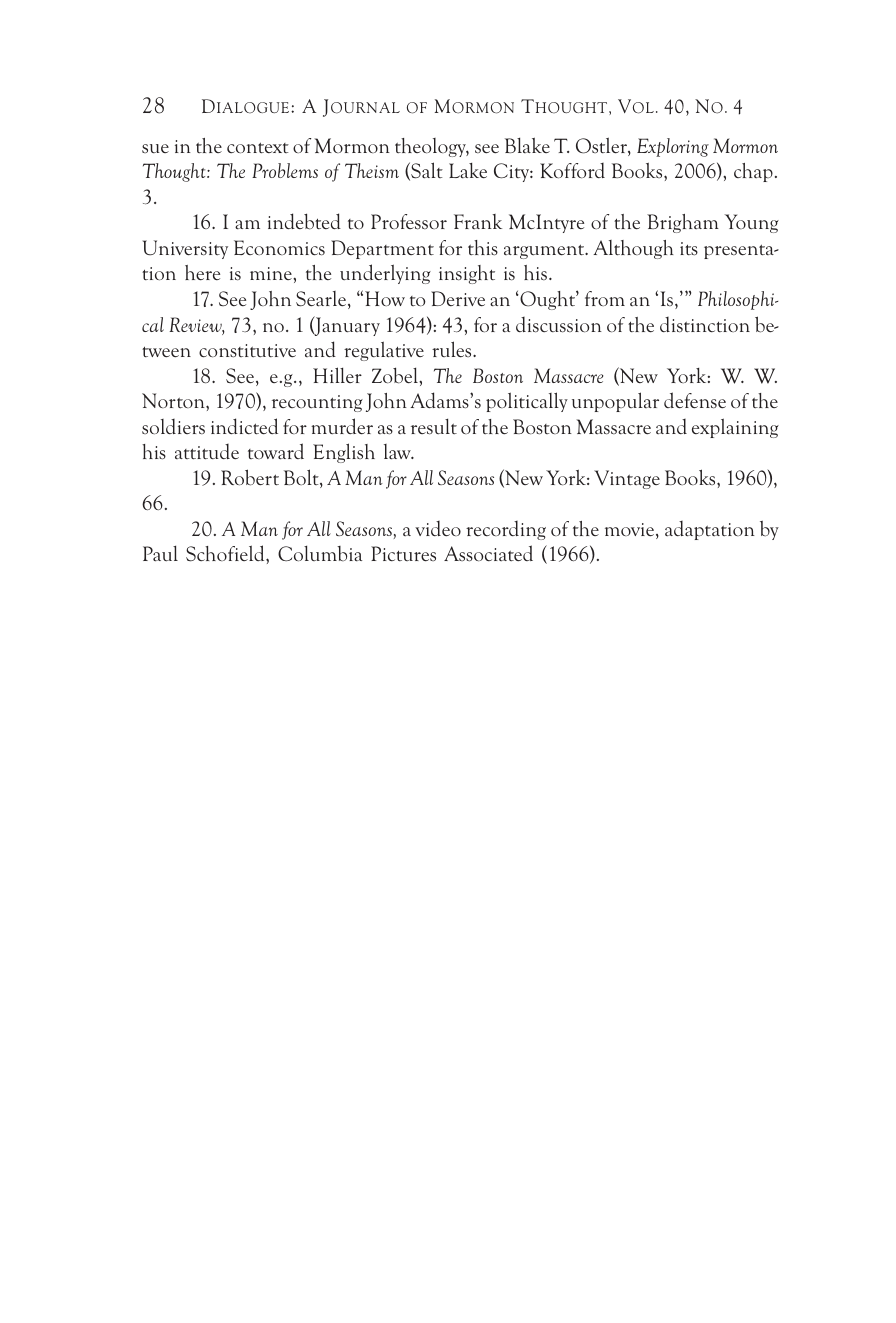 The width and height of the screenshot is (896, 1323). Describe the element at coordinates (689, 249) in the screenshot. I see `its` at that location.
